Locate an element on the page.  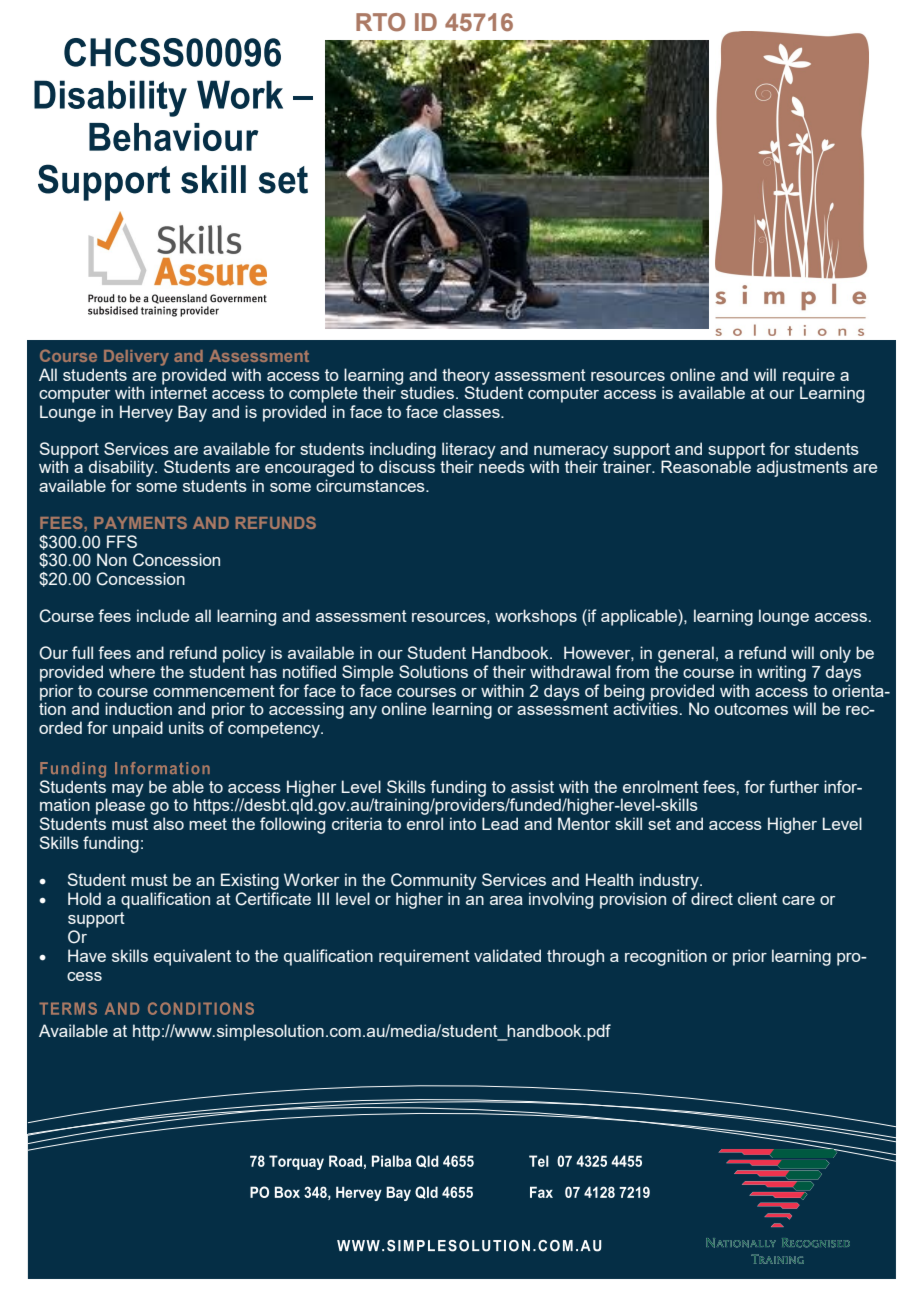
internet is located at coordinates (179, 391).
